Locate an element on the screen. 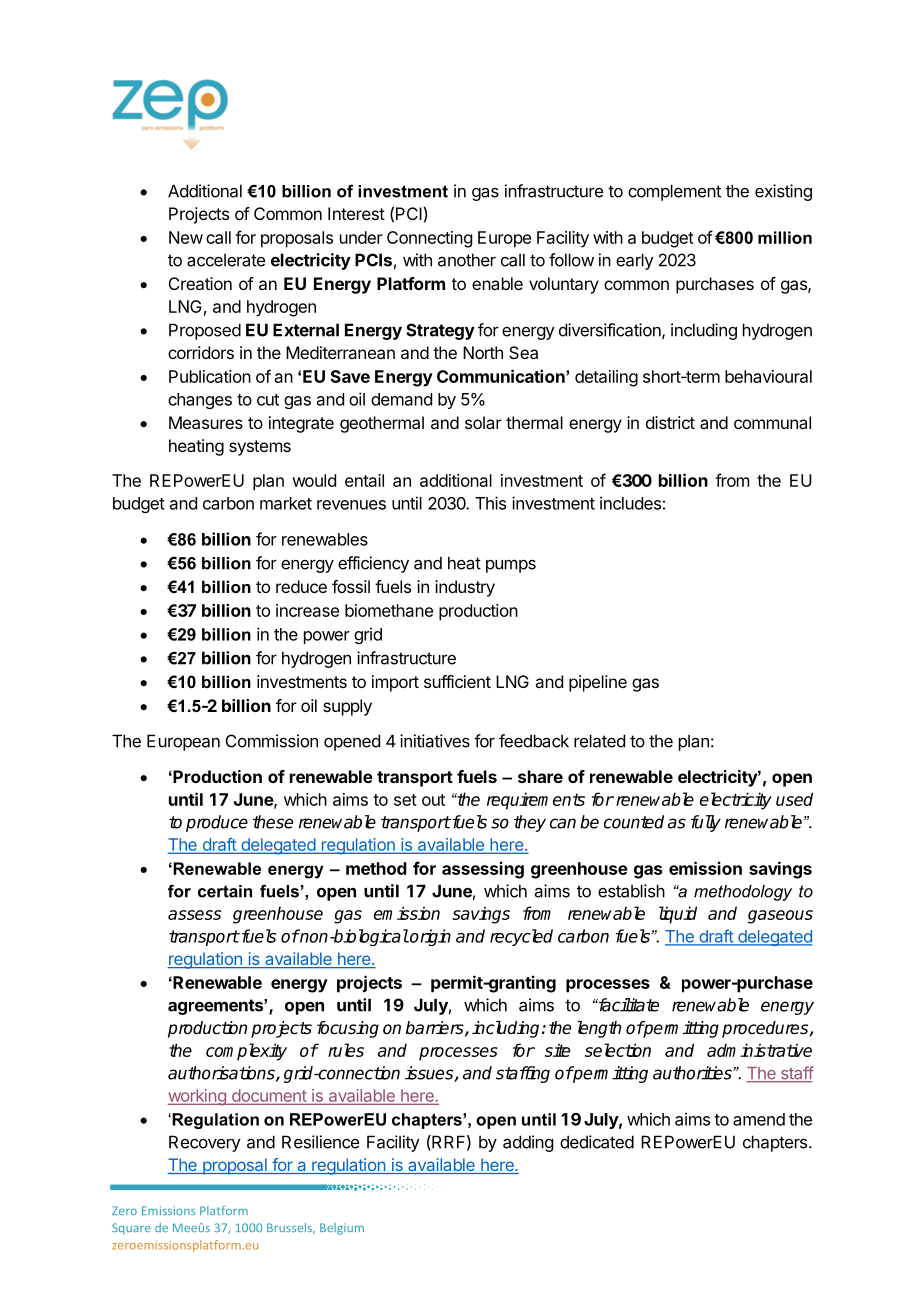 The width and height of the screenshot is (924, 1308). fully is located at coordinates (706, 823).
